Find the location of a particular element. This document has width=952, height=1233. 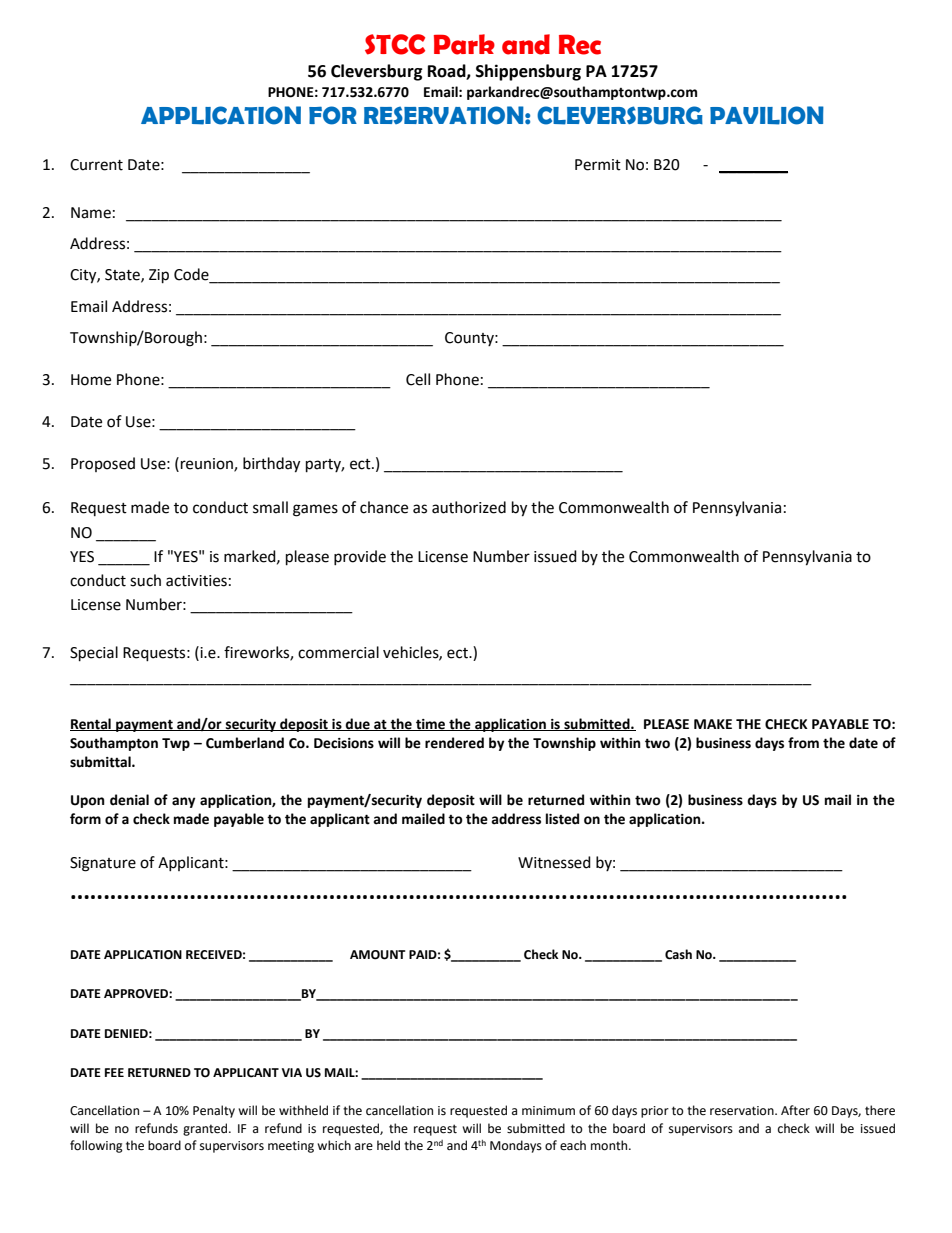

After is located at coordinates (795, 1110).
